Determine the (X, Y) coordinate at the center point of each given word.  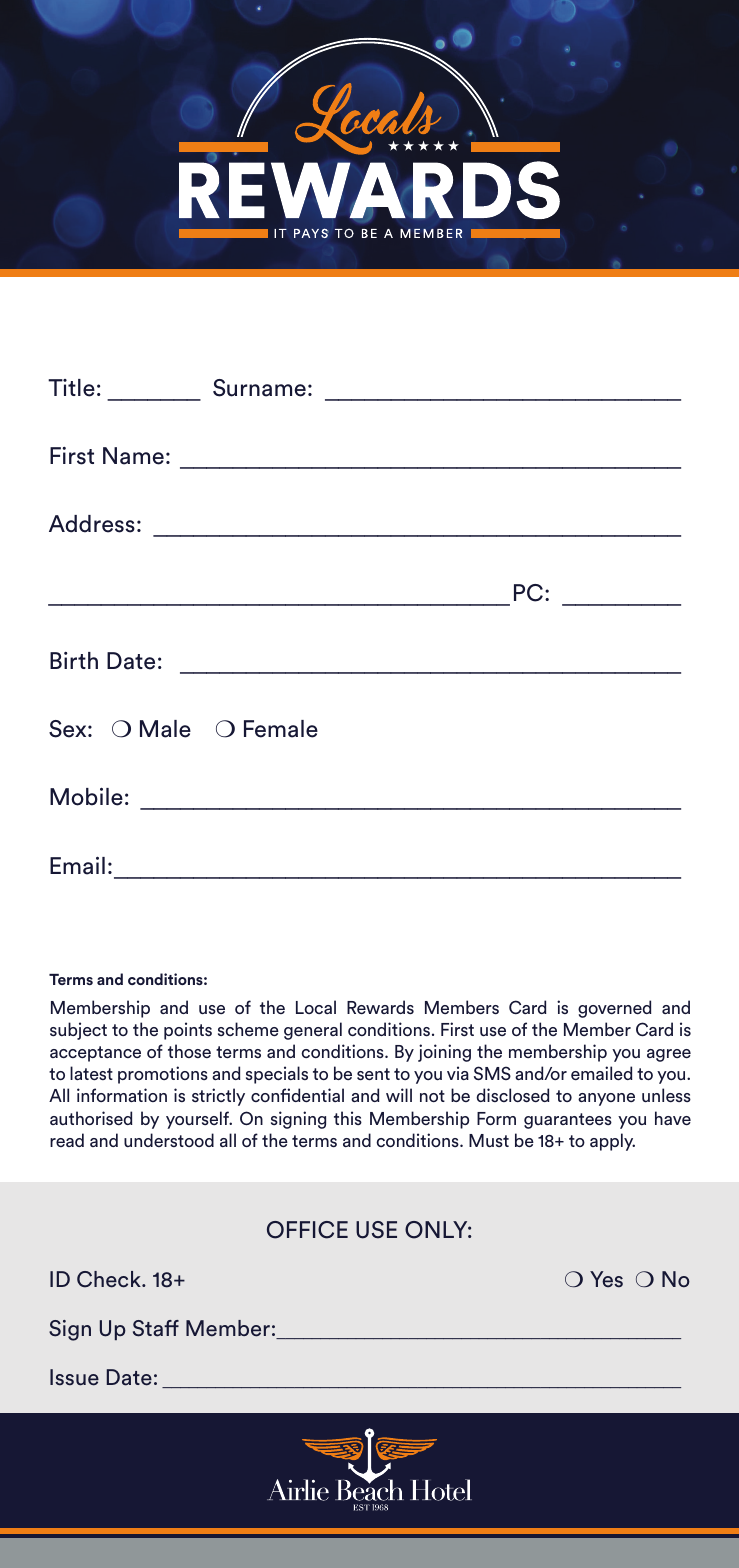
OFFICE (307, 1230)
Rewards (380, 1007)
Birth (74, 660)
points (188, 1031)
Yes (606, 1279)
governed (615, 1009)
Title (71, 388)
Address (92, 524)
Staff (156, 1328)
